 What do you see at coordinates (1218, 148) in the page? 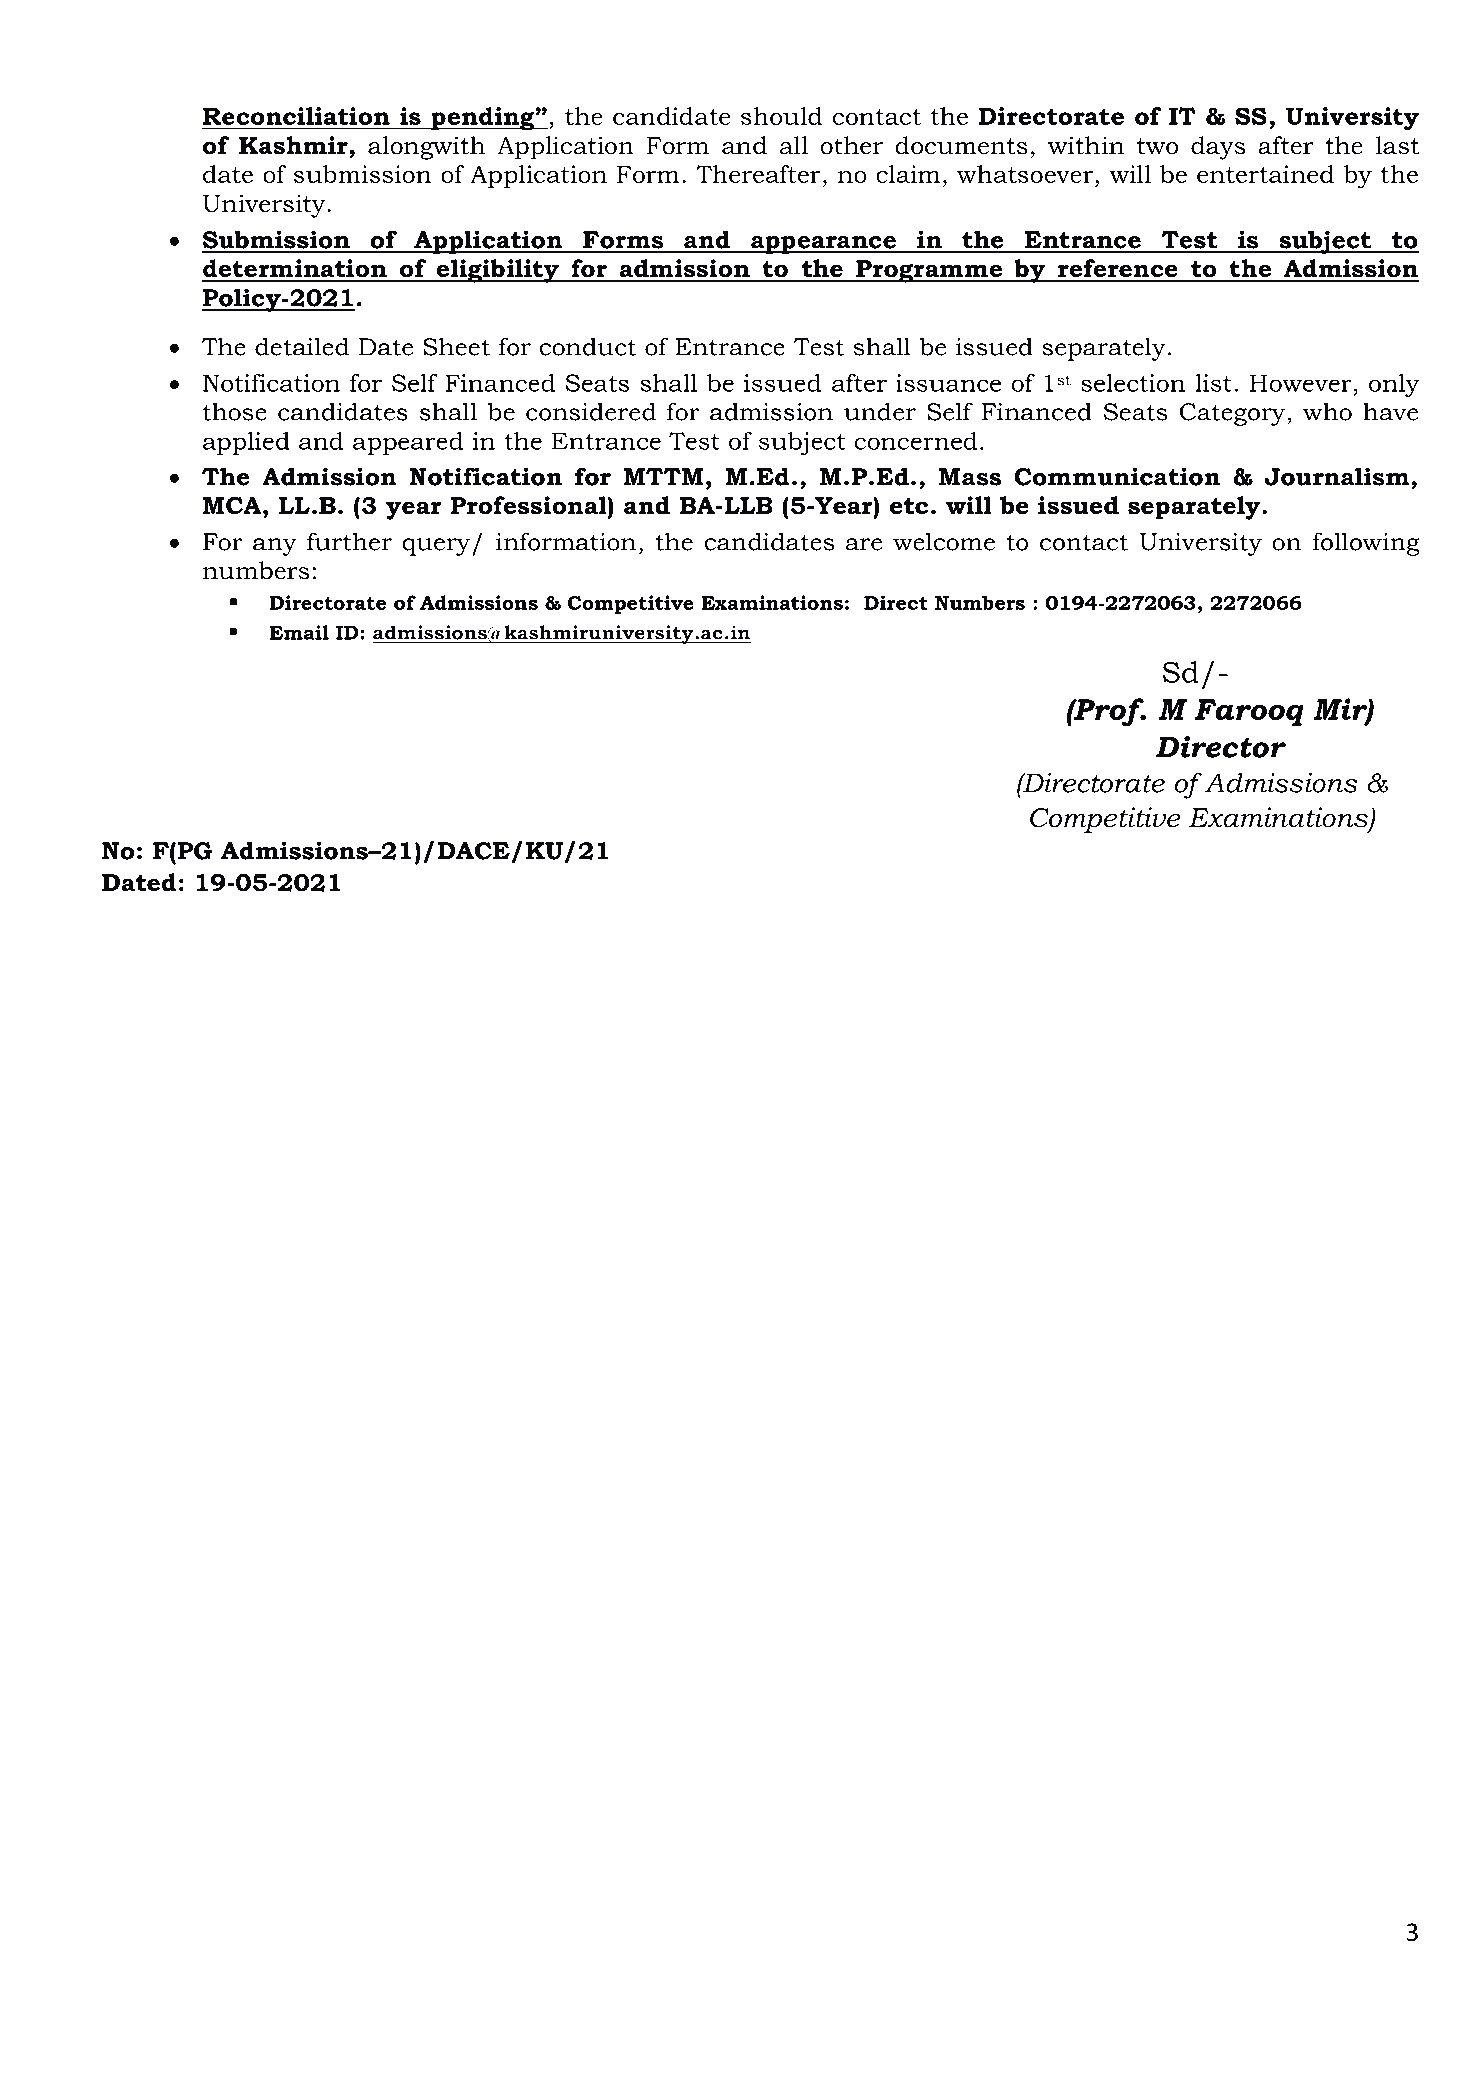
I see `days` at bounding box center [1218, 148].
